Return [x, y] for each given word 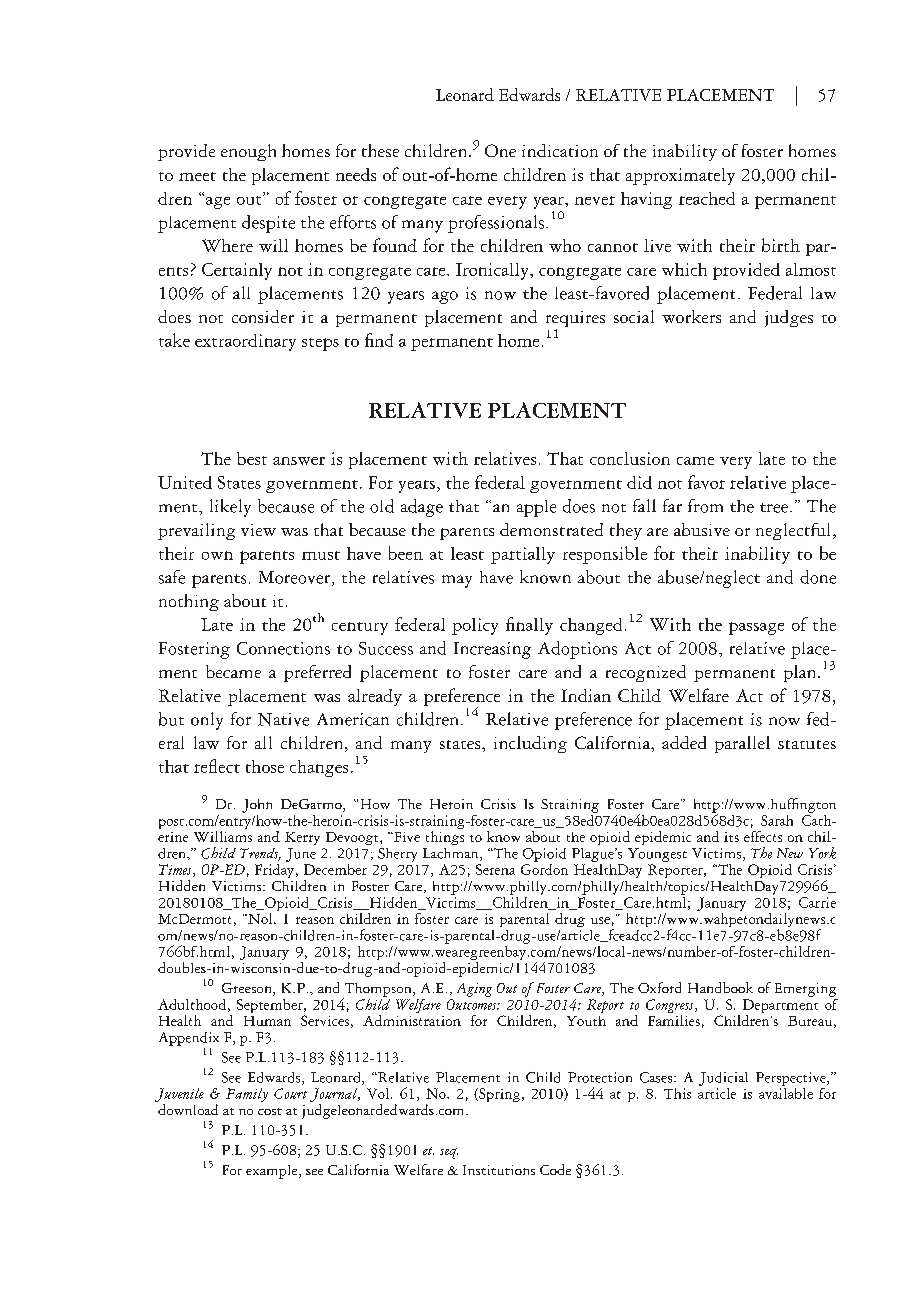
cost [270, 1111]
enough [248, 152]
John [257, 806]
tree [774, 508]
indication [560, 150]
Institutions [499, 1170]
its [731, 837]
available [786, 1092]
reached [707, 198]
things [445, 838]
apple [536, 508]
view [258, 530]
